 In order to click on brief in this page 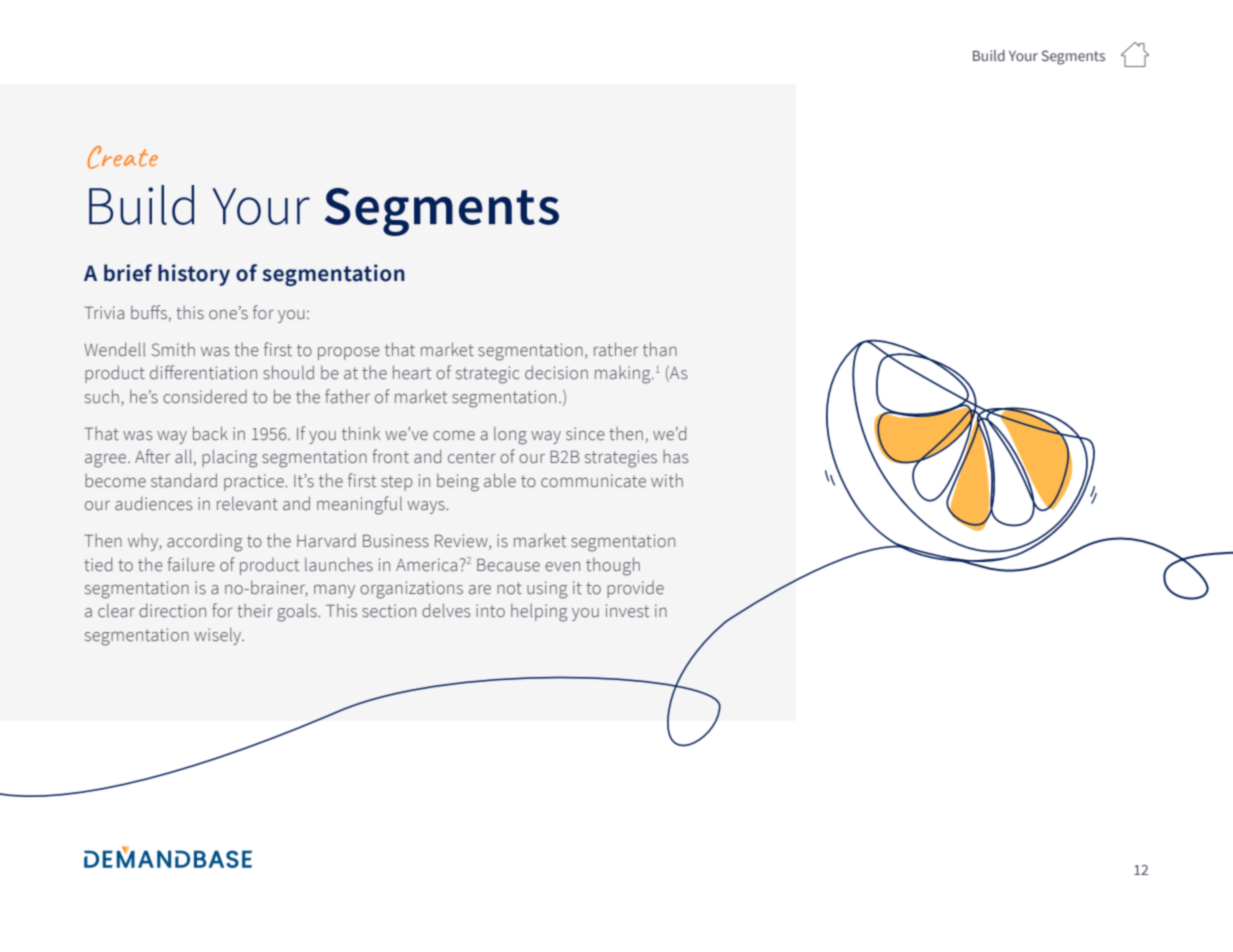, I will do `click(128, 273)`.
